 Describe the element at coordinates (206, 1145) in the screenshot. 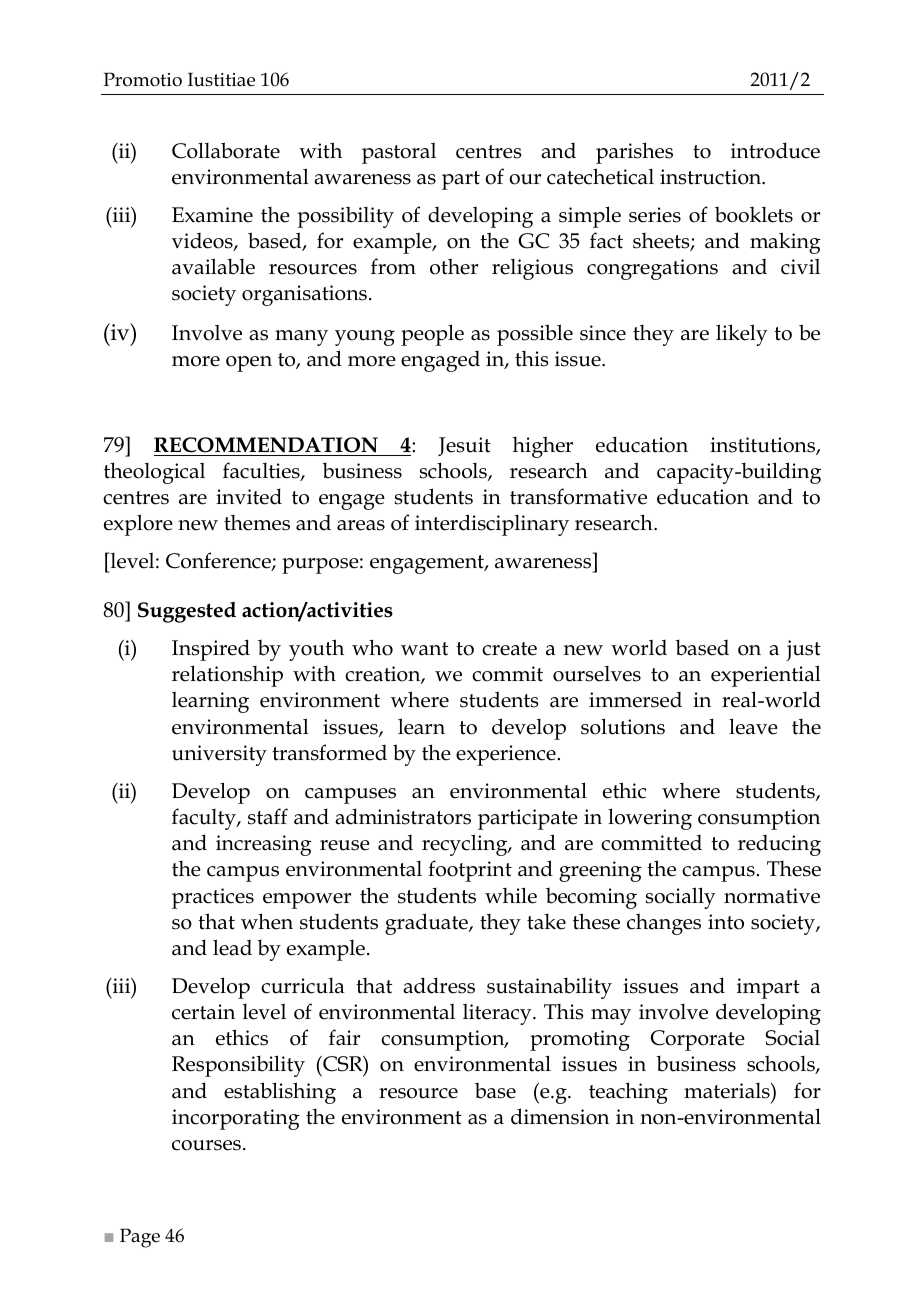

I see `courses` at that location.
